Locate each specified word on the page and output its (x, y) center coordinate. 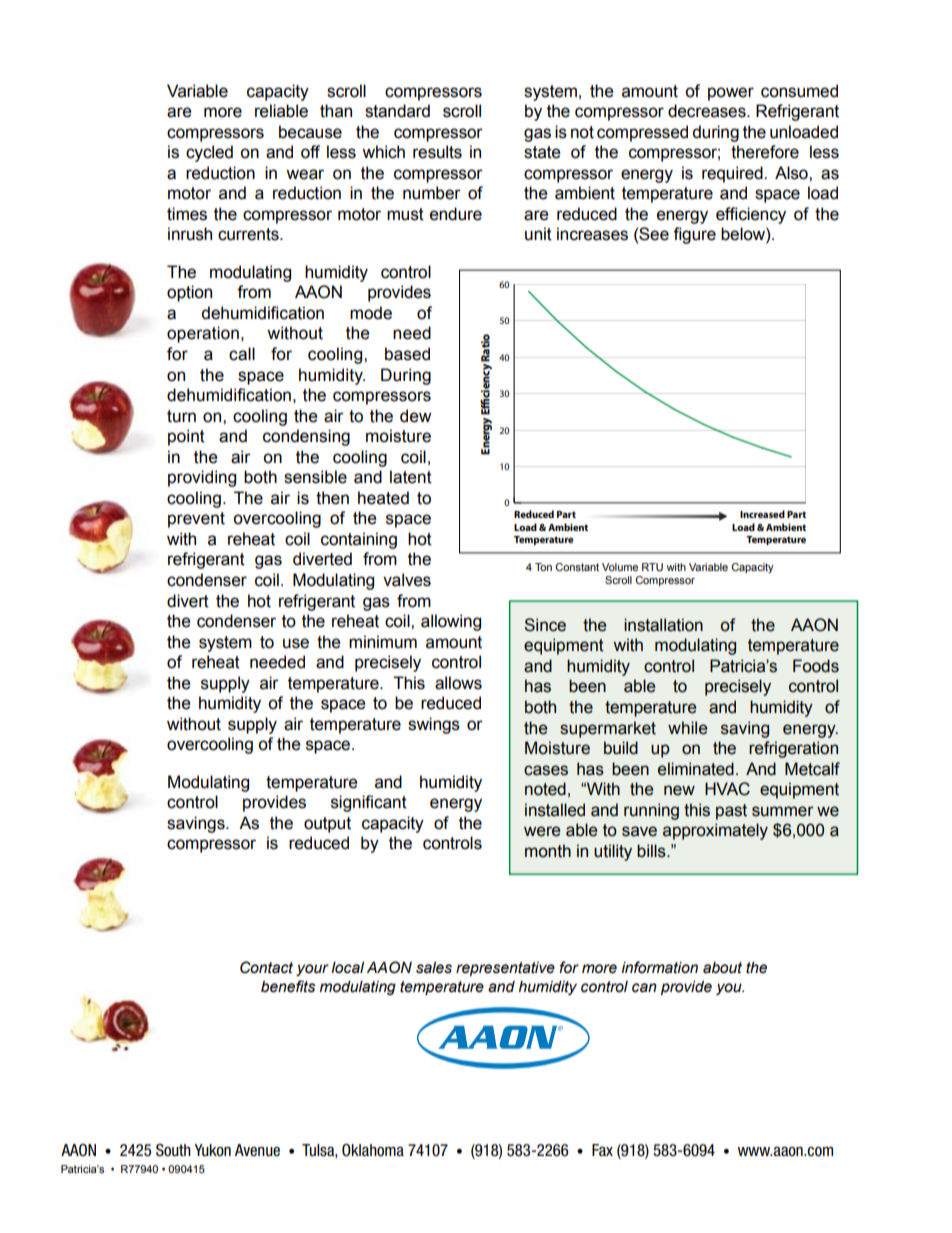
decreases (708, 111)
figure (694, 235)
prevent (196, 520)
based (407, 354)
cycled (209, 153)
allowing (451, 622)
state (542, 152)
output (327, 825)
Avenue (257, 1150)
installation (663, 625)
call (242, 354)
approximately (715, 831)
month (548, 851)
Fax (602, 1150)
